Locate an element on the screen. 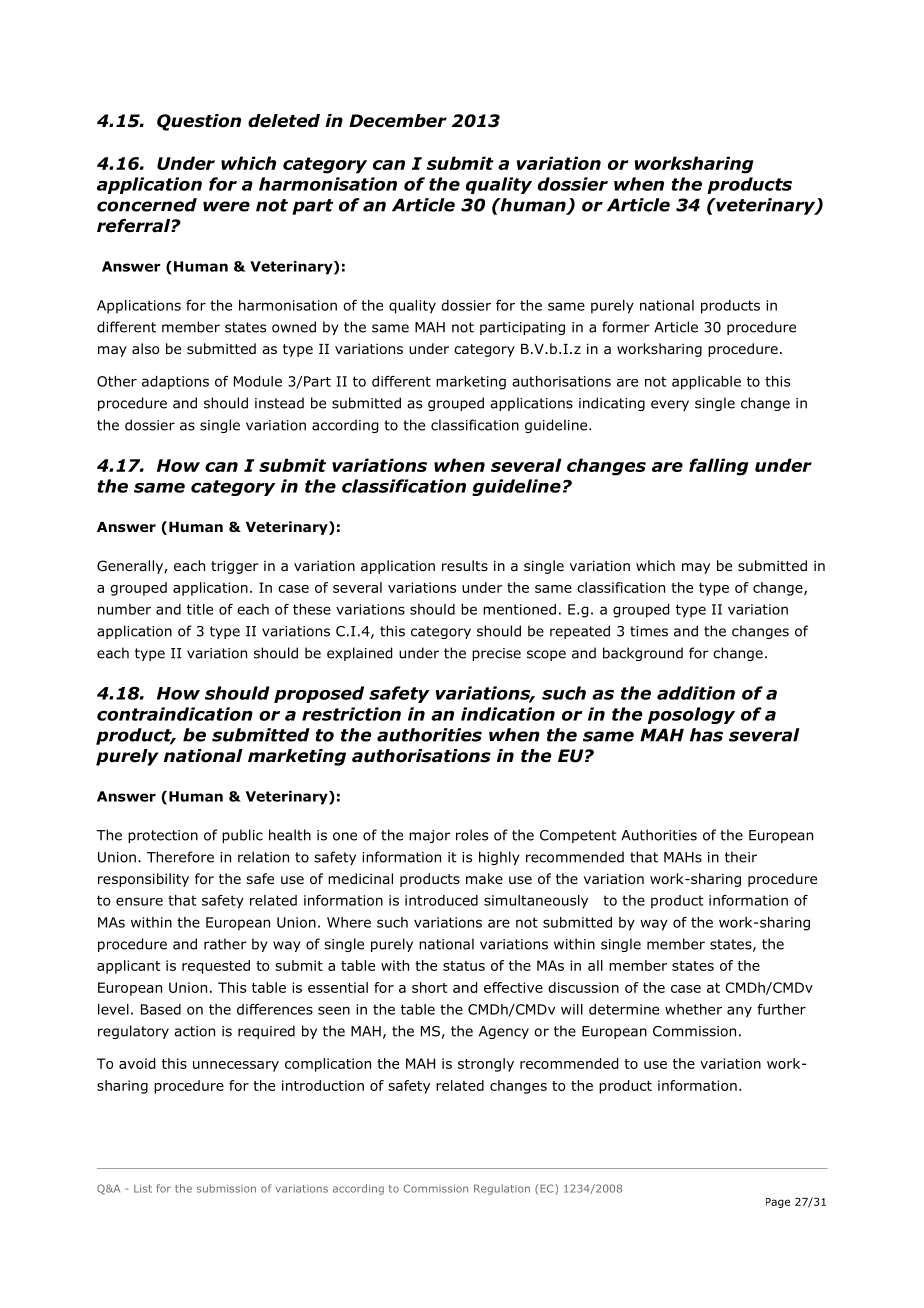 The height and width of the screenshot is (1308, 924). Page is located at coordinates (778, 1203).
